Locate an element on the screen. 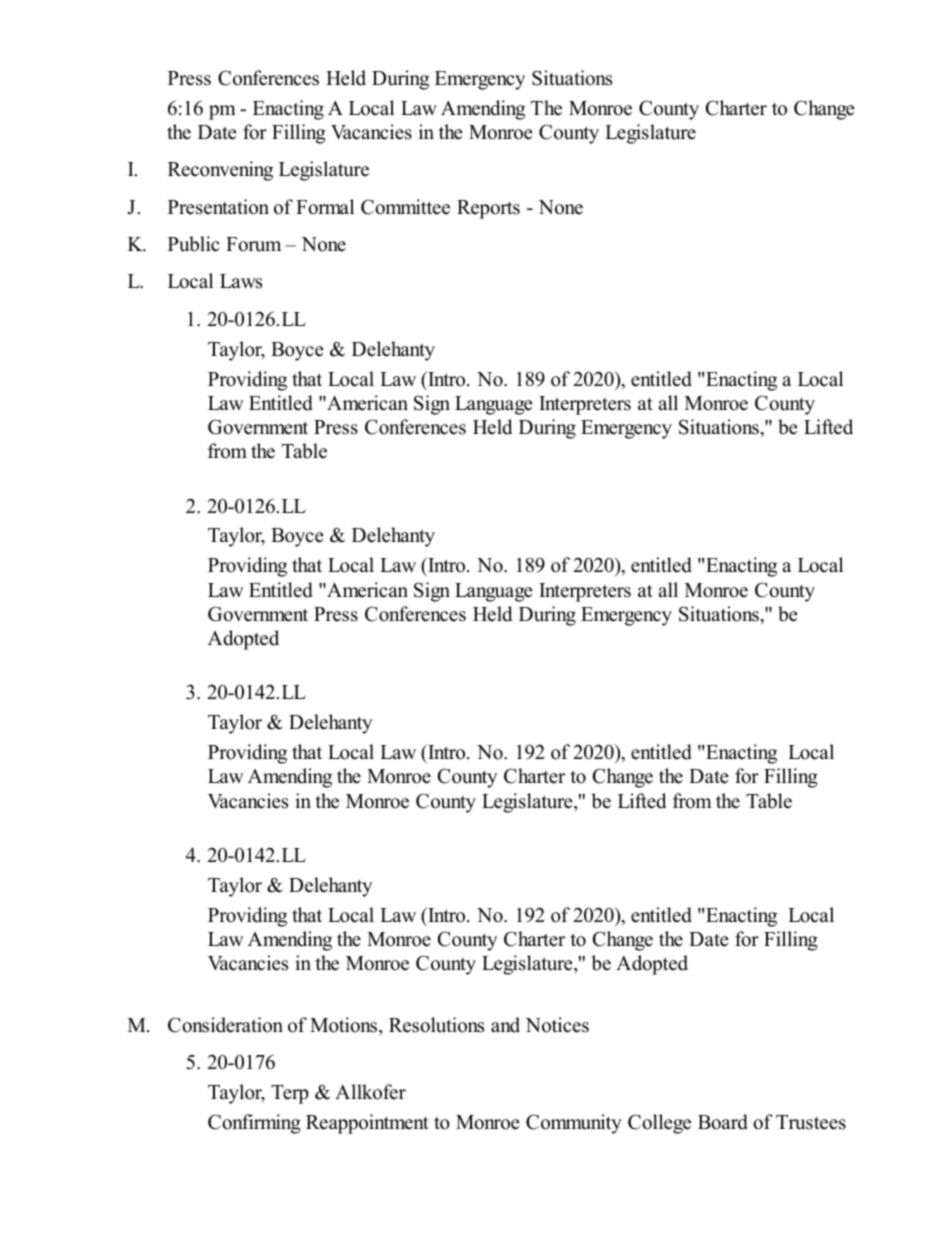  Notices is located at coordinates (557, 1025).
